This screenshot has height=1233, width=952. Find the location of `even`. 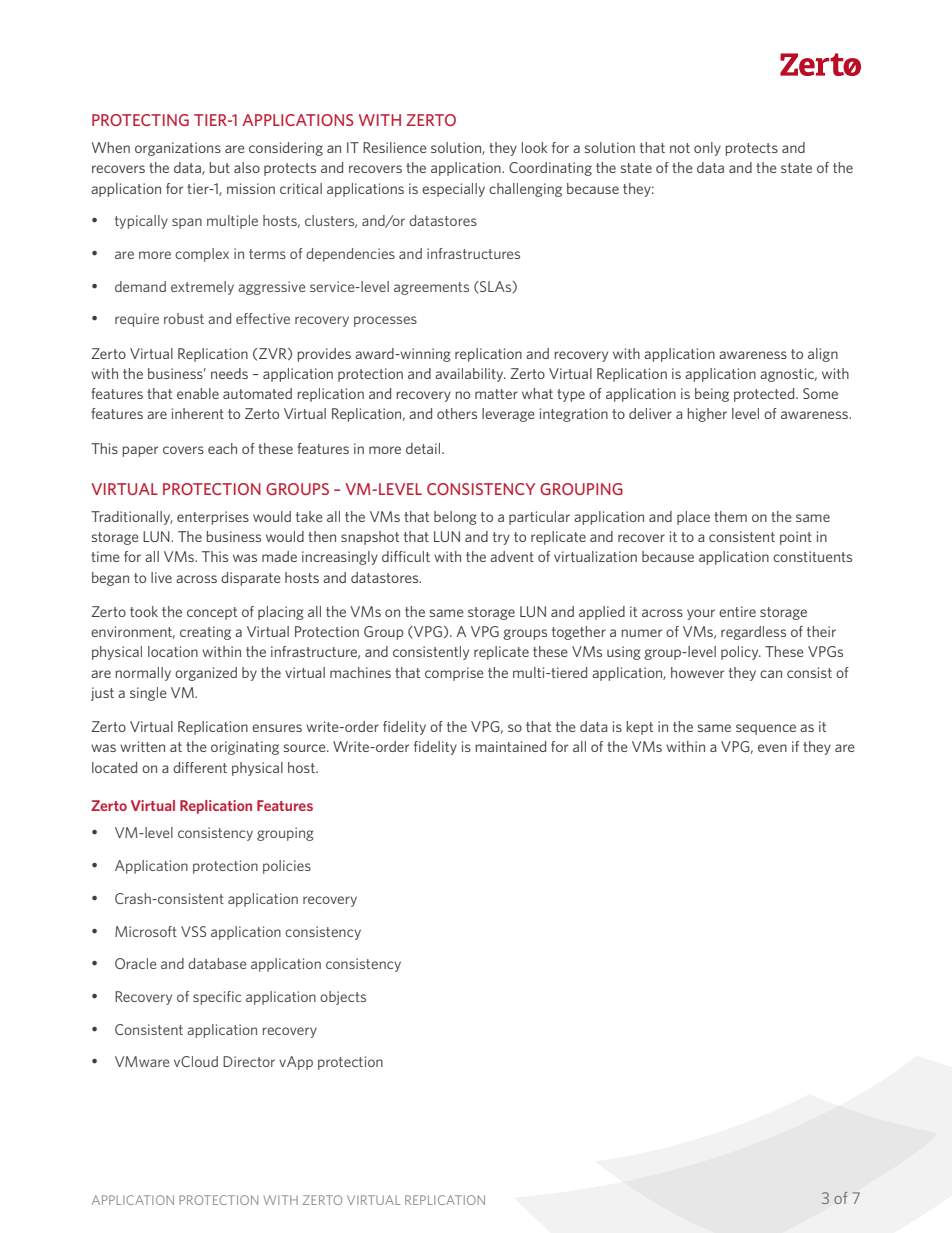

even is located at coordinates (772, 748).
